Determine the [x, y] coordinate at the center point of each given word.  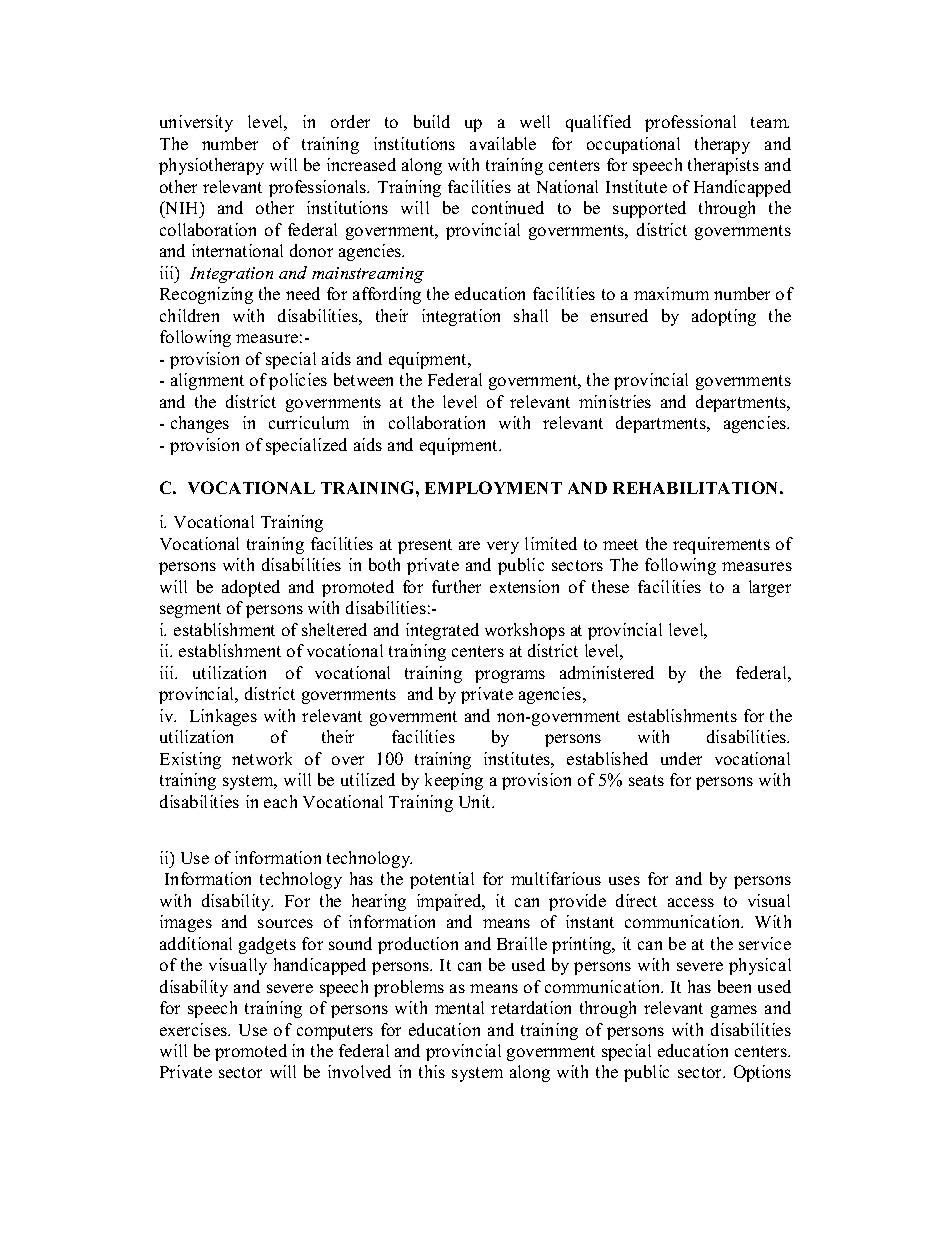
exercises [194, 1029]
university [196, 123]
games [734, 1011]
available [503, 143]
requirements [721, 545]
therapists [723, 166]
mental [459, 1007]
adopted [251, 588]
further [456, 586]
